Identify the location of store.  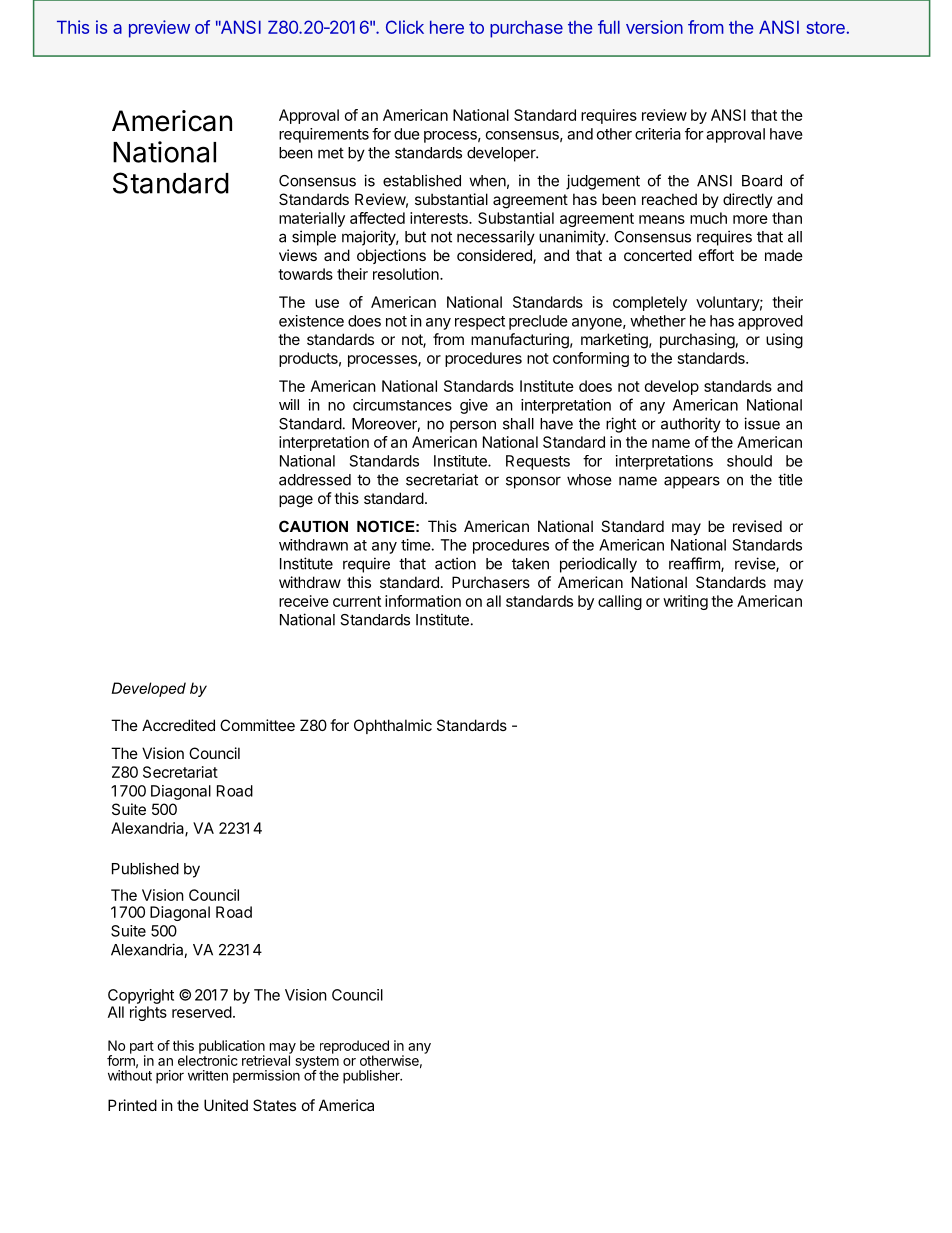
(825, 27).
